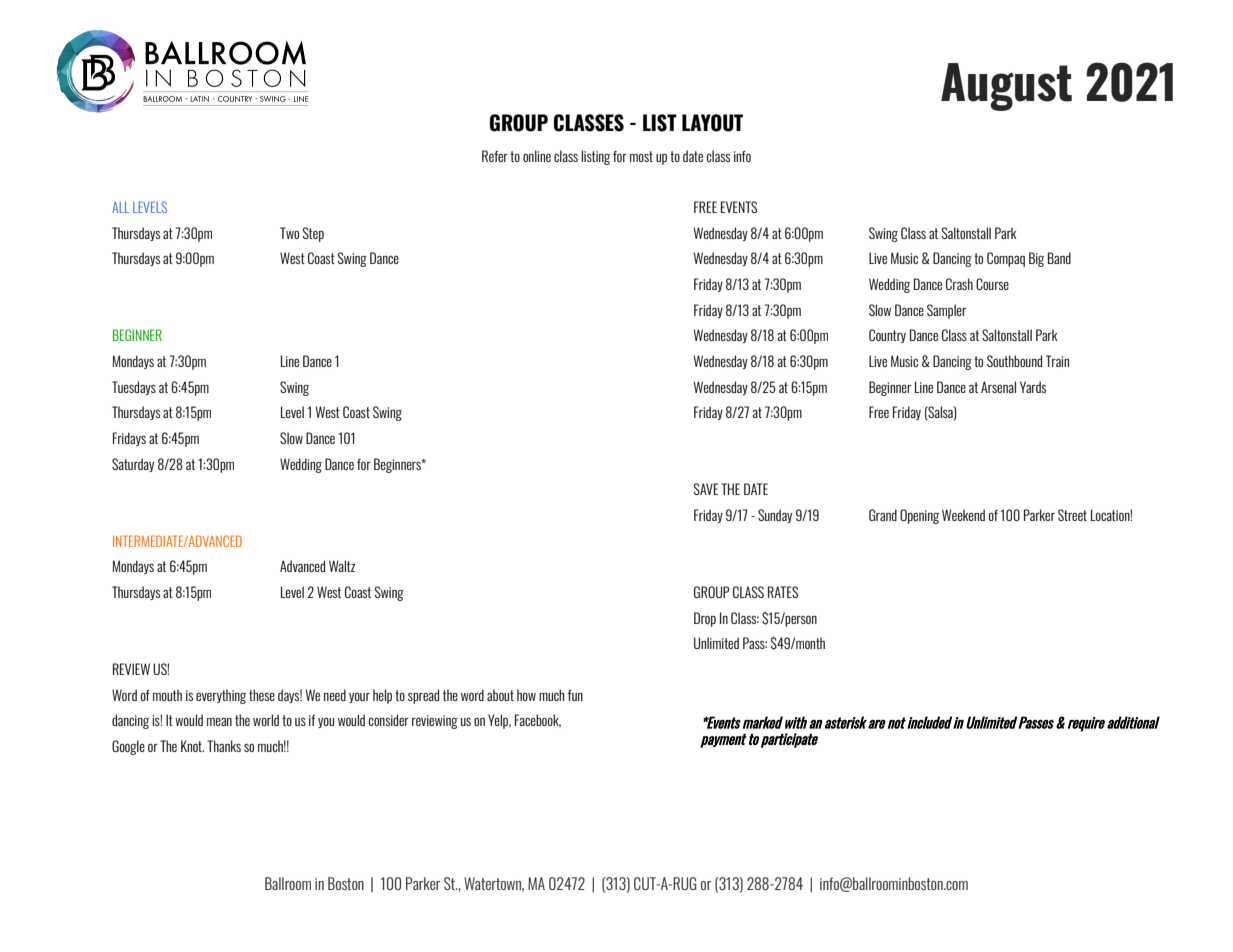 The height and width of the image is (952, 1233). What do you see at coordinates (706, 489) in the image?
I see `SAVE` at bounding box center [706, 489].
